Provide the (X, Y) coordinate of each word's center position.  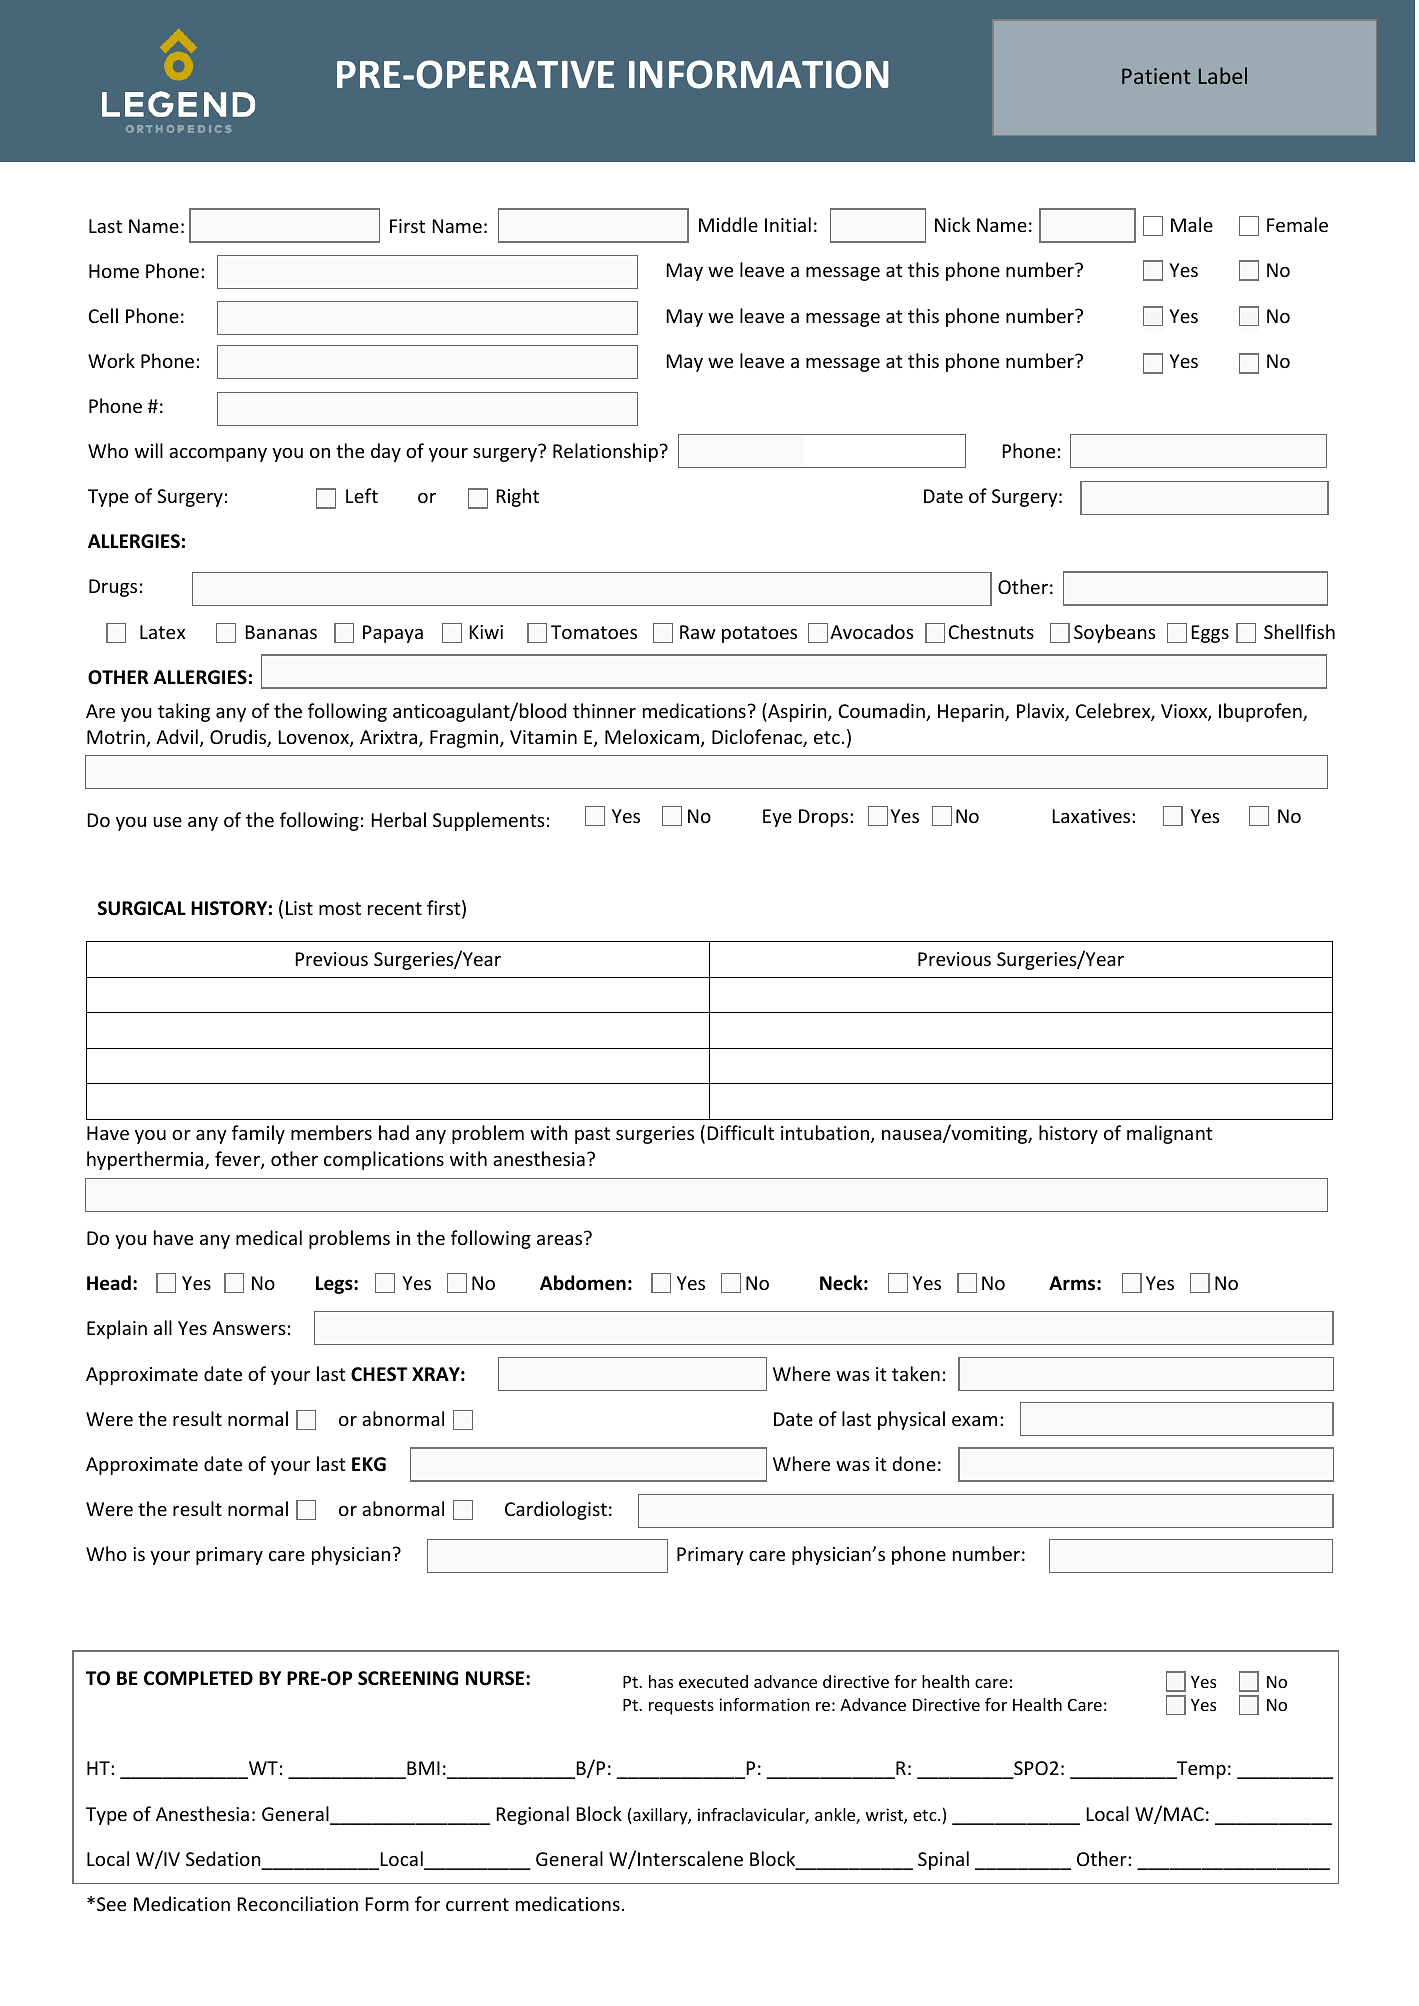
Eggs (1210, 634)
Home (114, 271)
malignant (1170, 1134)
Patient (1156, 76)
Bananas (281, 632)
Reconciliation (297, 1903)
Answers (249, 1328)
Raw (698, 632)
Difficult (740, 1132)
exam (974, 1421)
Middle (728, 224)
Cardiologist (556, 1510)
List (299, 908)
